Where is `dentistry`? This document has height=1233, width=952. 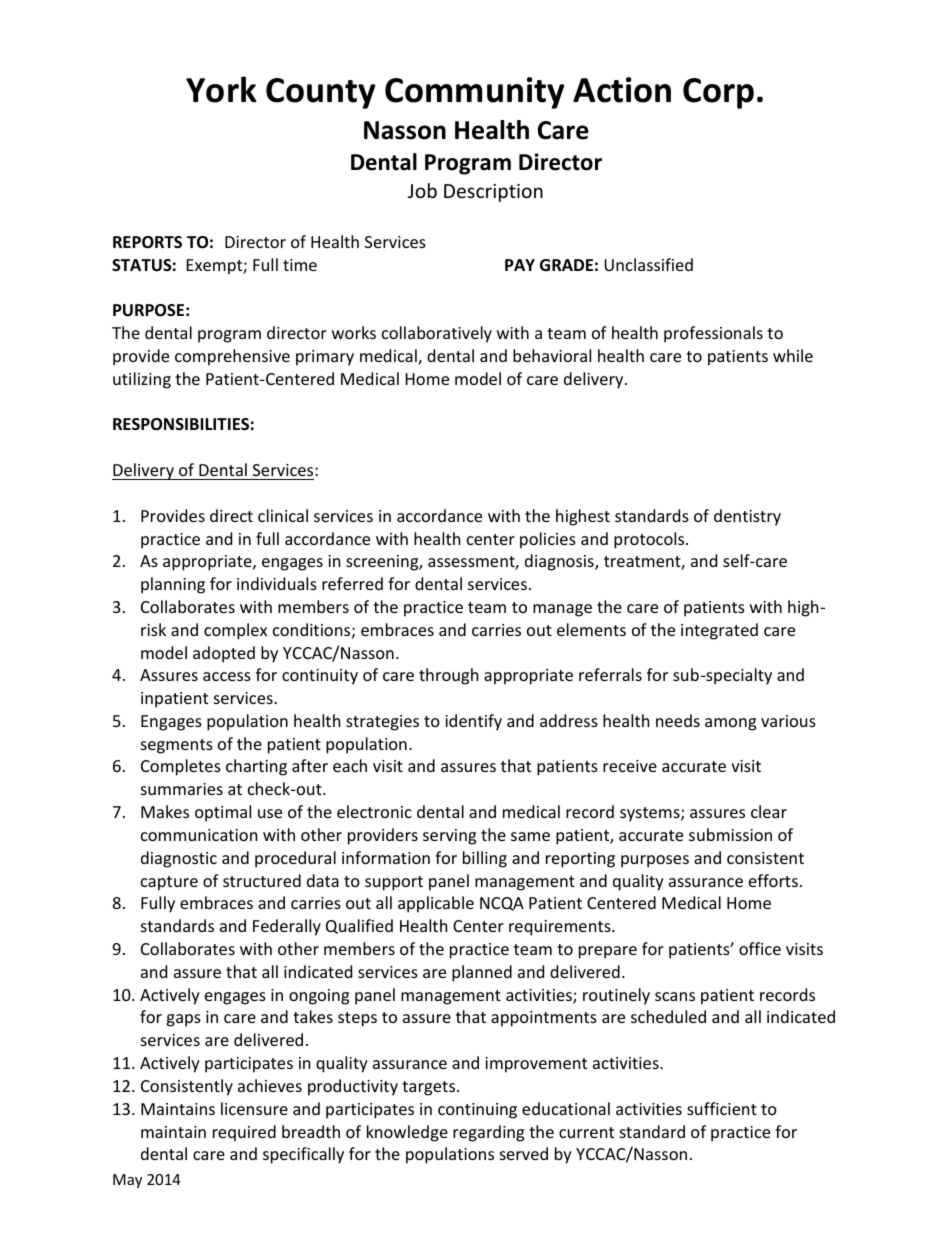 dentistry is located at coordinates (747, 517).
